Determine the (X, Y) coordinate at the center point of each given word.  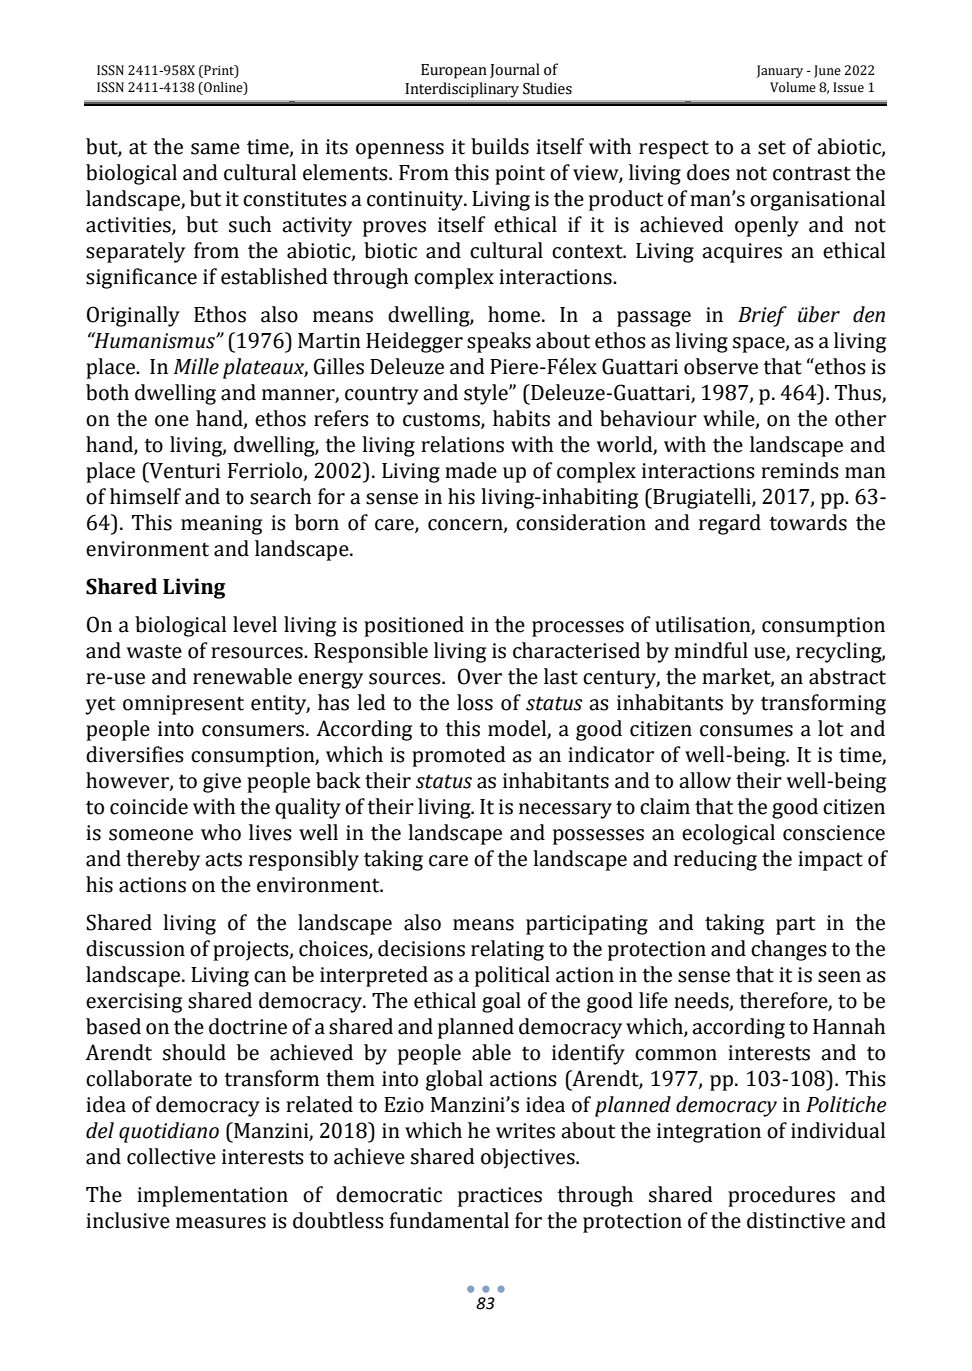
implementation (212, 1196)
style (487, 394)
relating (507, 950)
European (454, 71)
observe (721, 366)
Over (480, 676)
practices (500, 1197)
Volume (793, 87)
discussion (135, 948)
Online (223, 87)
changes (789, 950)
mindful (711, 650)
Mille (196, 366)
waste (154, 651)
